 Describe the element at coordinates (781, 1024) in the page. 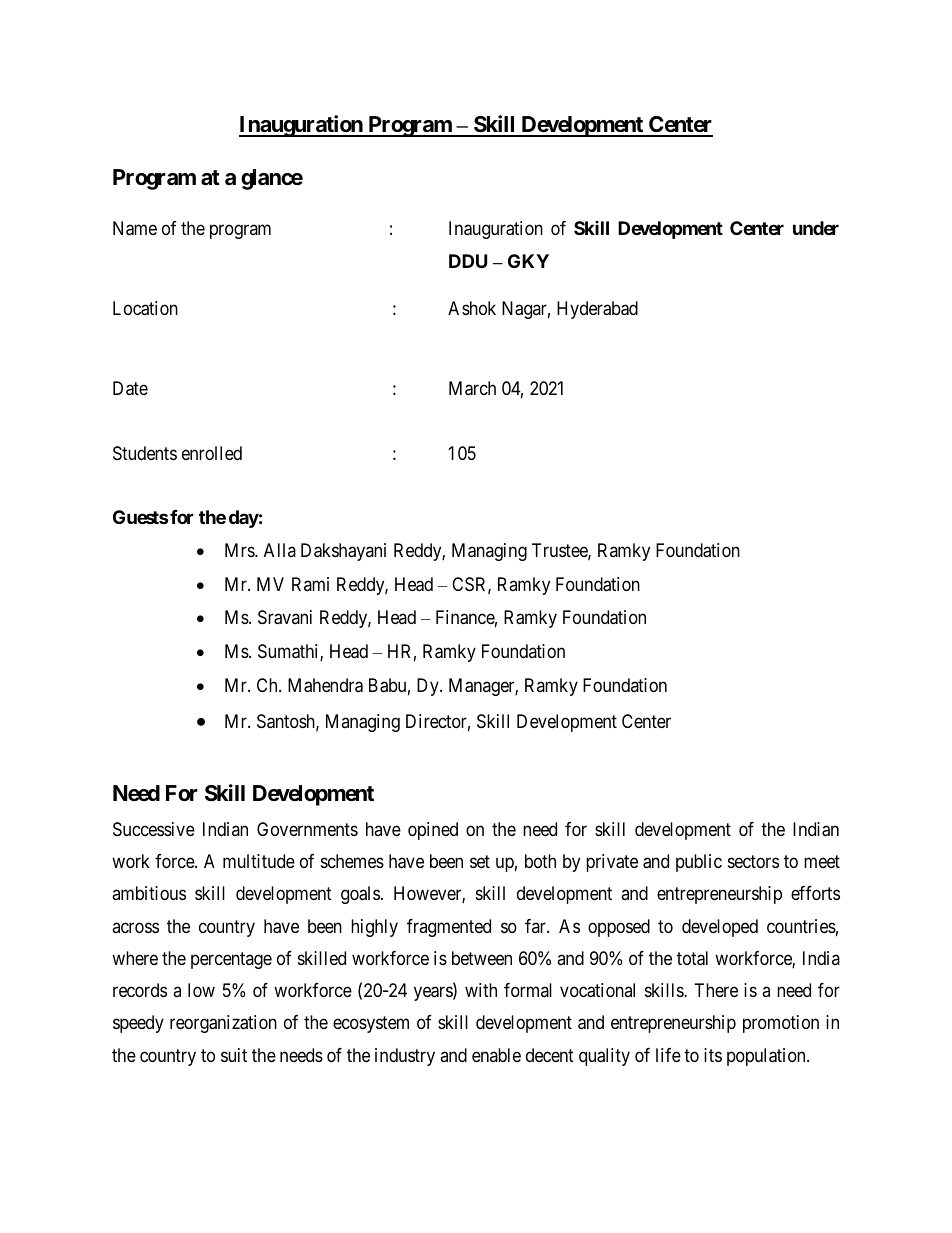

I see `promotion` at that location.
